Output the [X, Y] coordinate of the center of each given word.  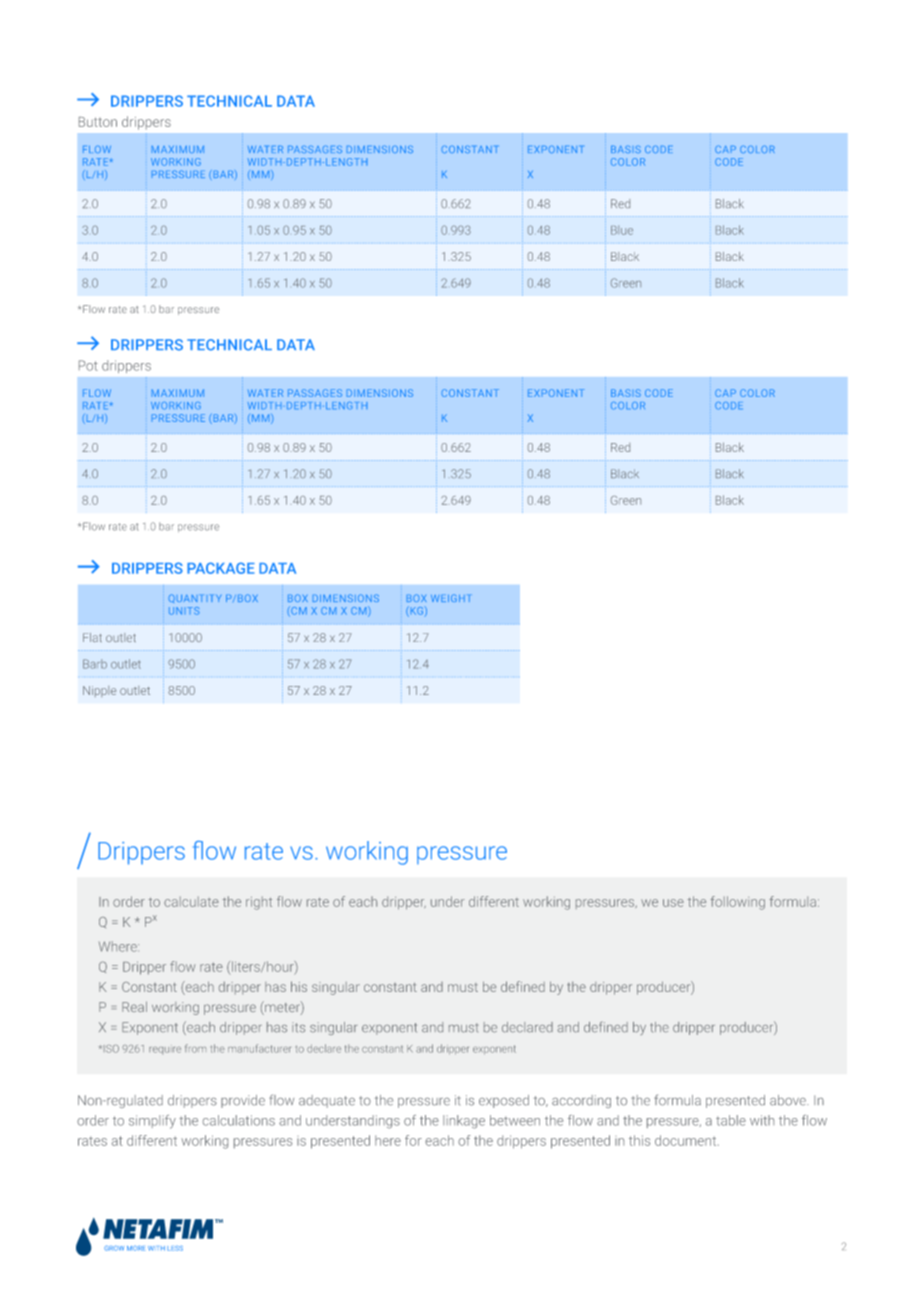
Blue [622, 230]
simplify [152, 1122]
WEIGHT [450, 598]
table [731, 1120]
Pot [88, 365]
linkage [464, 1122]
